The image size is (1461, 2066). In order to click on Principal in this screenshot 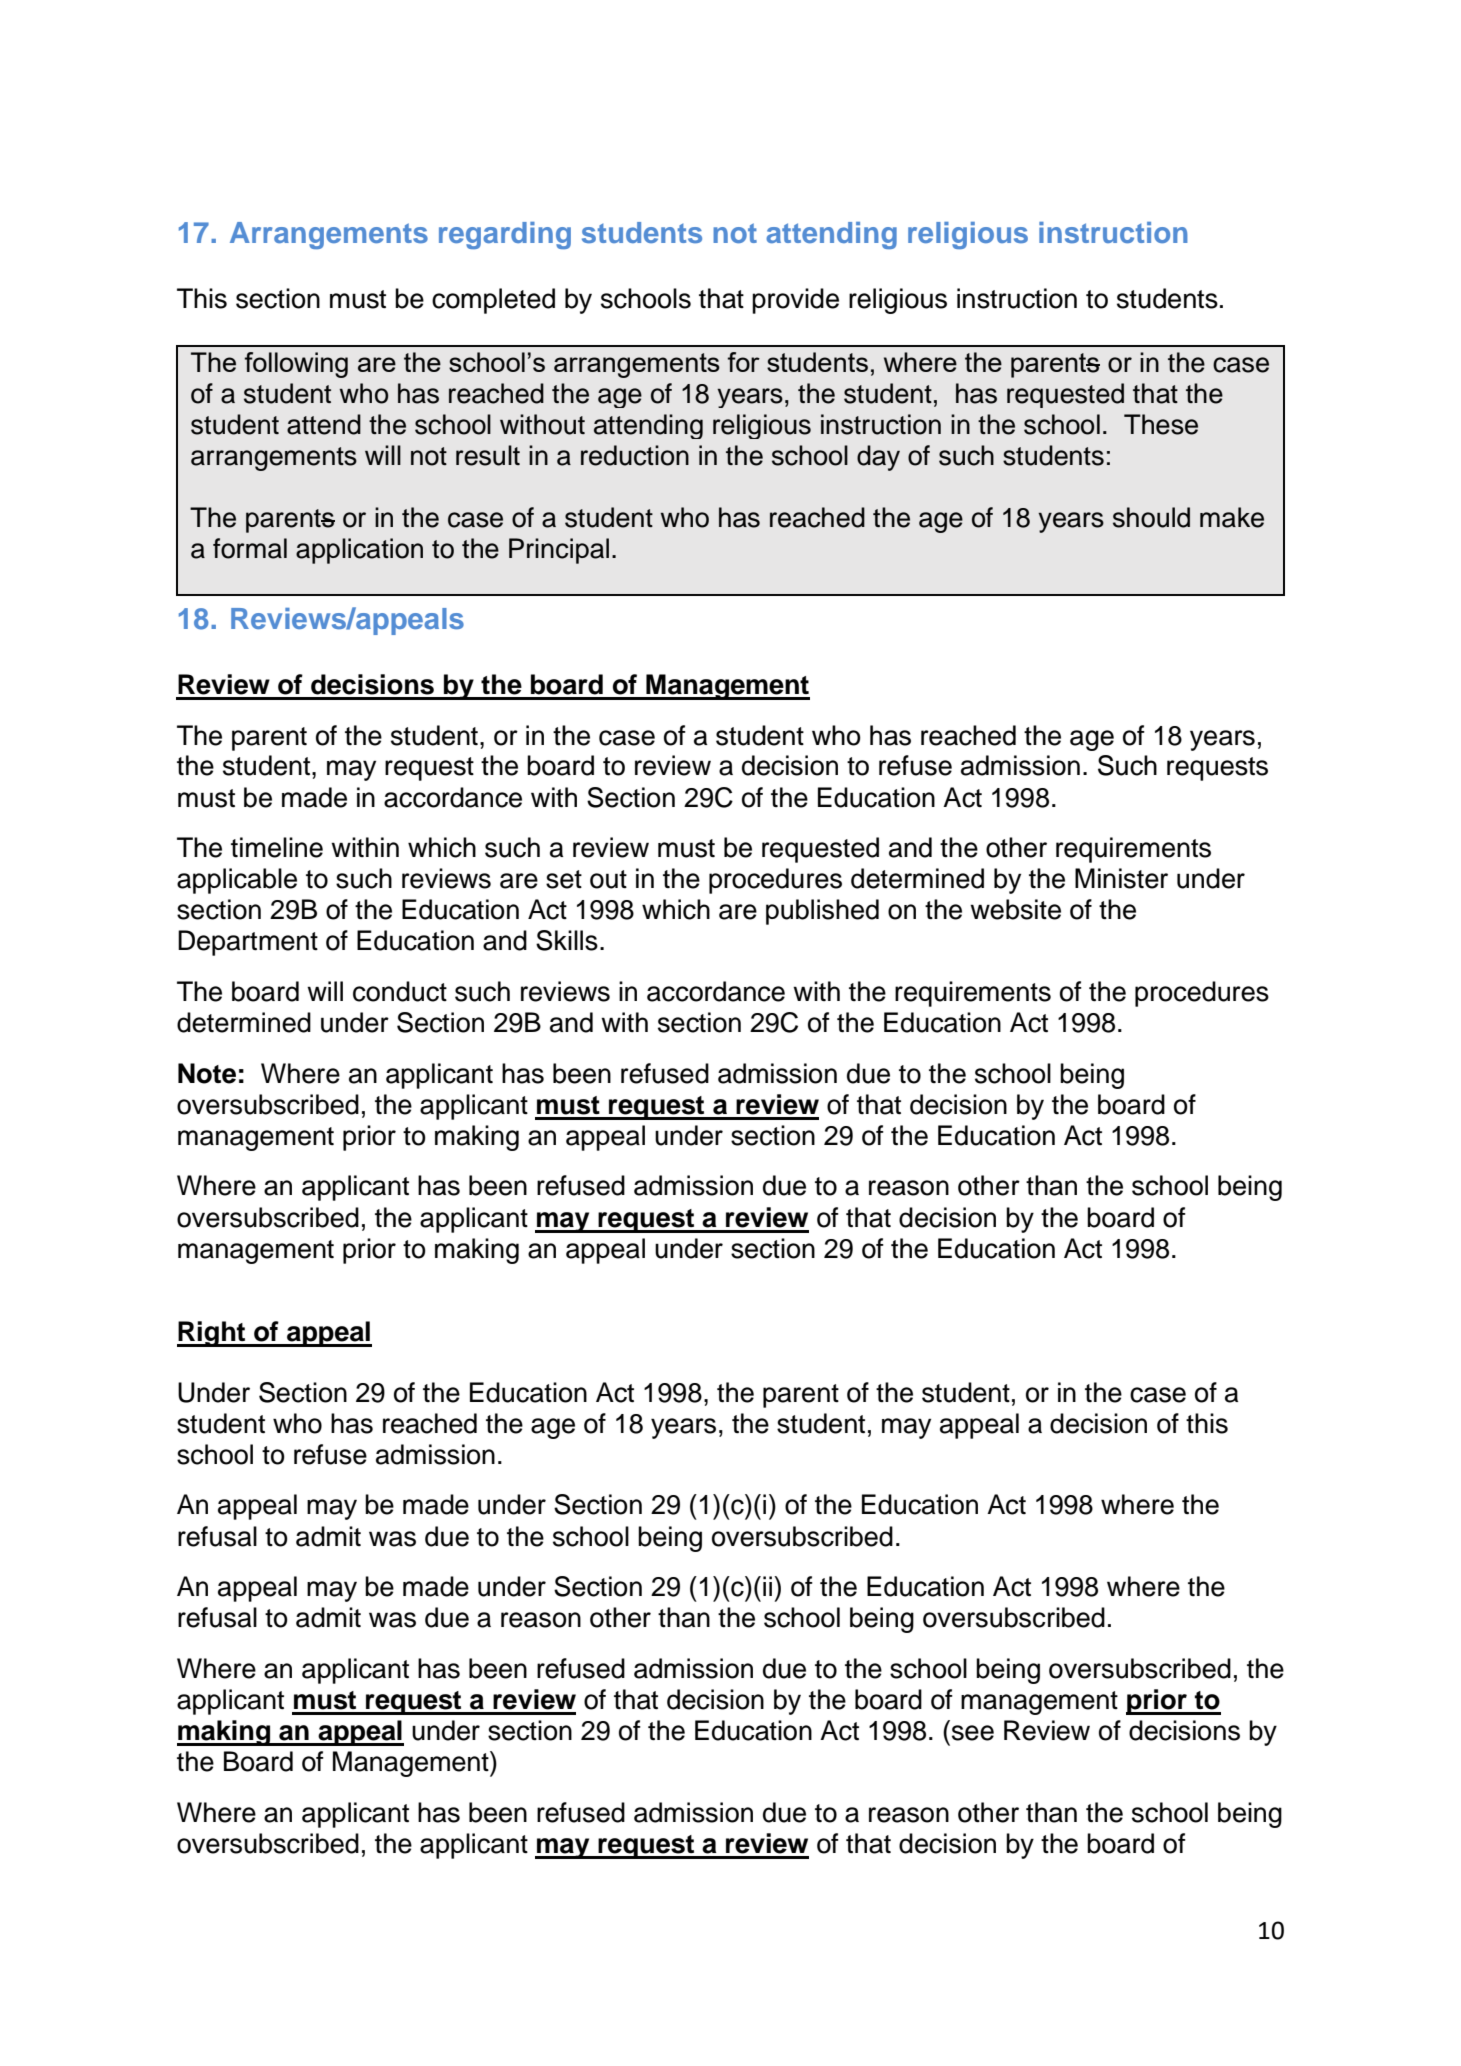, I will do `click(559, 551)`.
